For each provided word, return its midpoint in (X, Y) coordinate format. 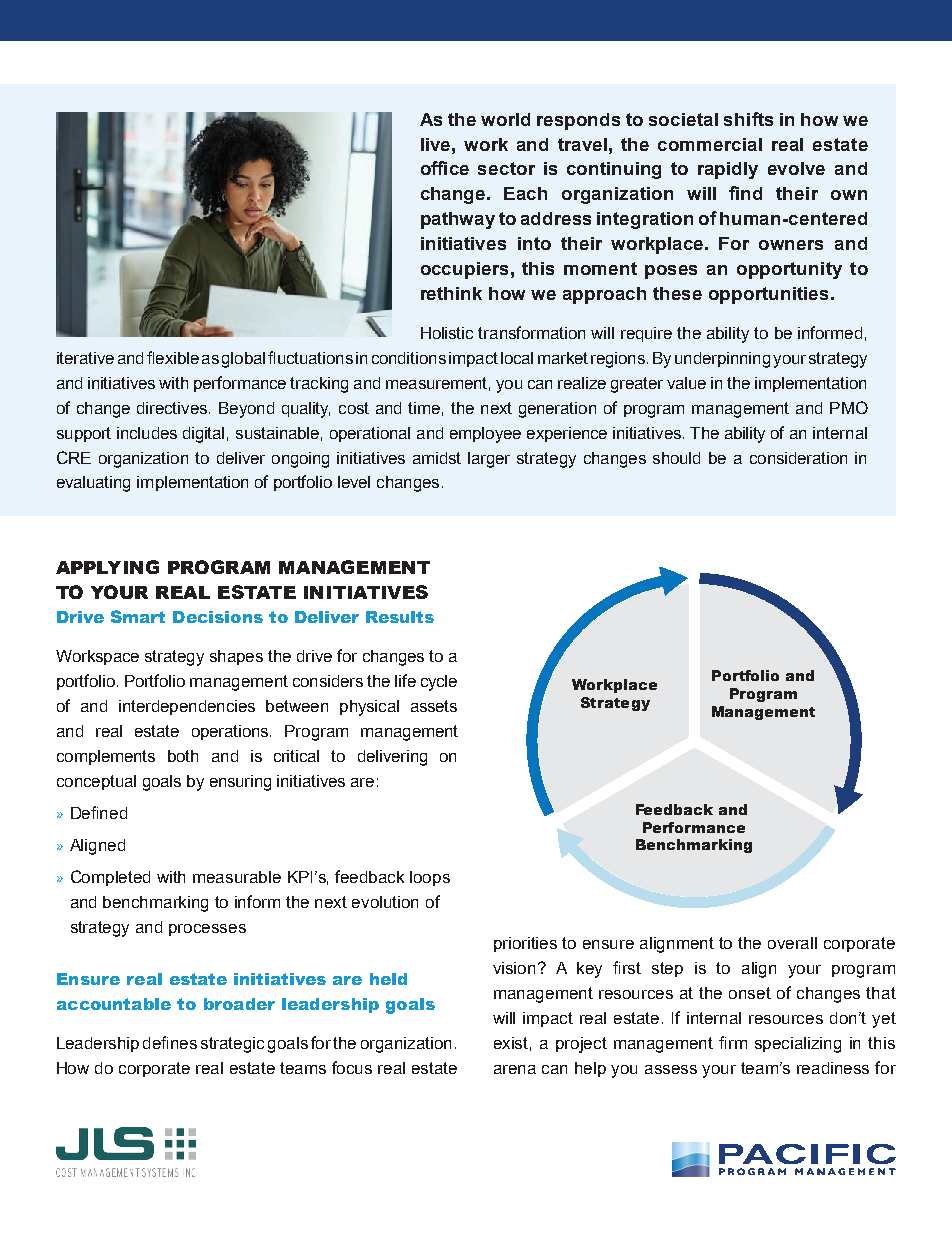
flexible (173, 357)
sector (506, 168)
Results (400, 617)
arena (515, 1069)
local (517, 358)
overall (792, 943)
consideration (798, 458)
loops (430, 878)
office (445, 168)
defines (170, 1042)
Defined (99, 812)
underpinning (722, 360)
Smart (138, 616)
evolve (796, 168)
